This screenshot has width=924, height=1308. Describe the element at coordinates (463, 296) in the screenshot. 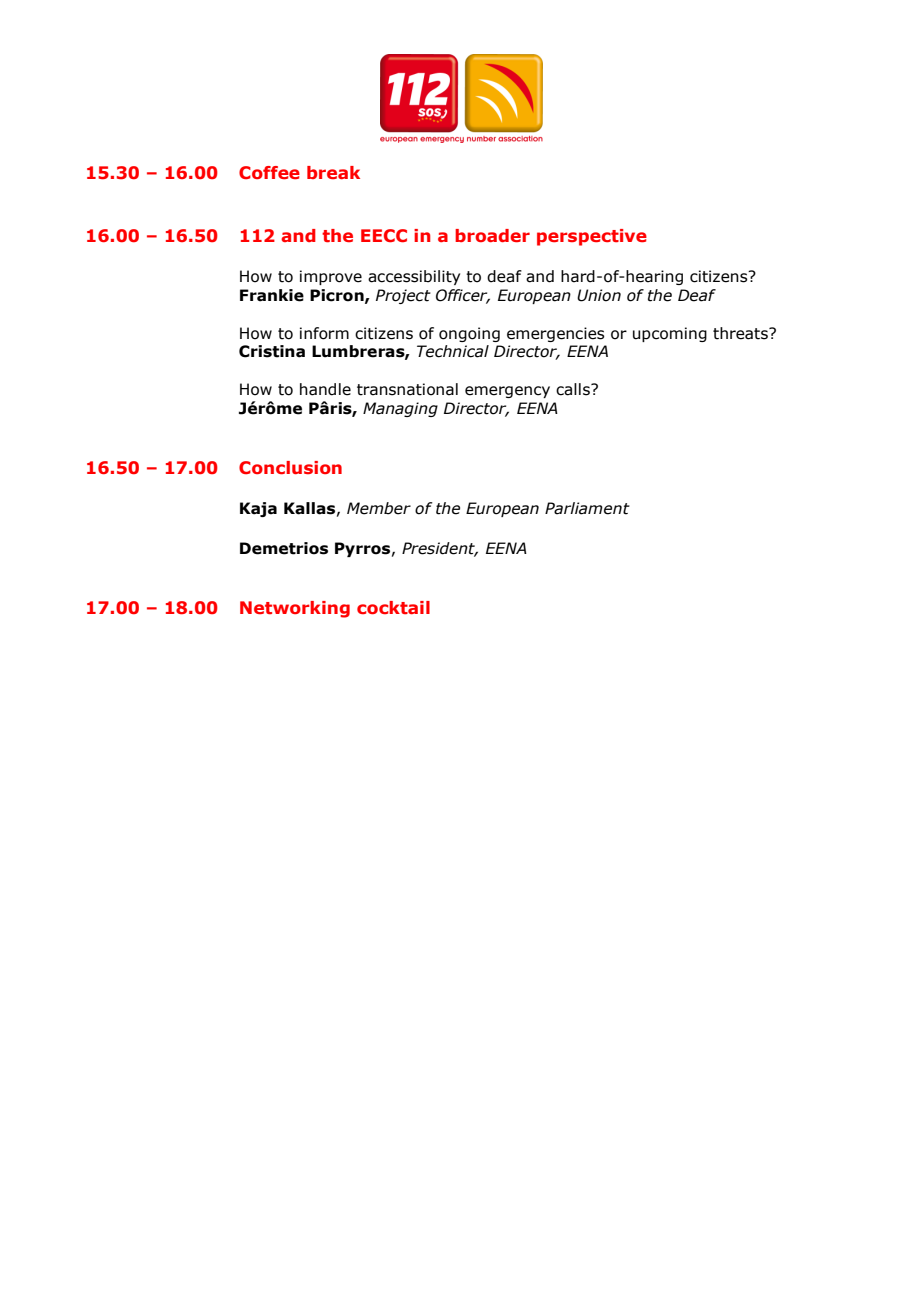

I see `Officer` at that location.
